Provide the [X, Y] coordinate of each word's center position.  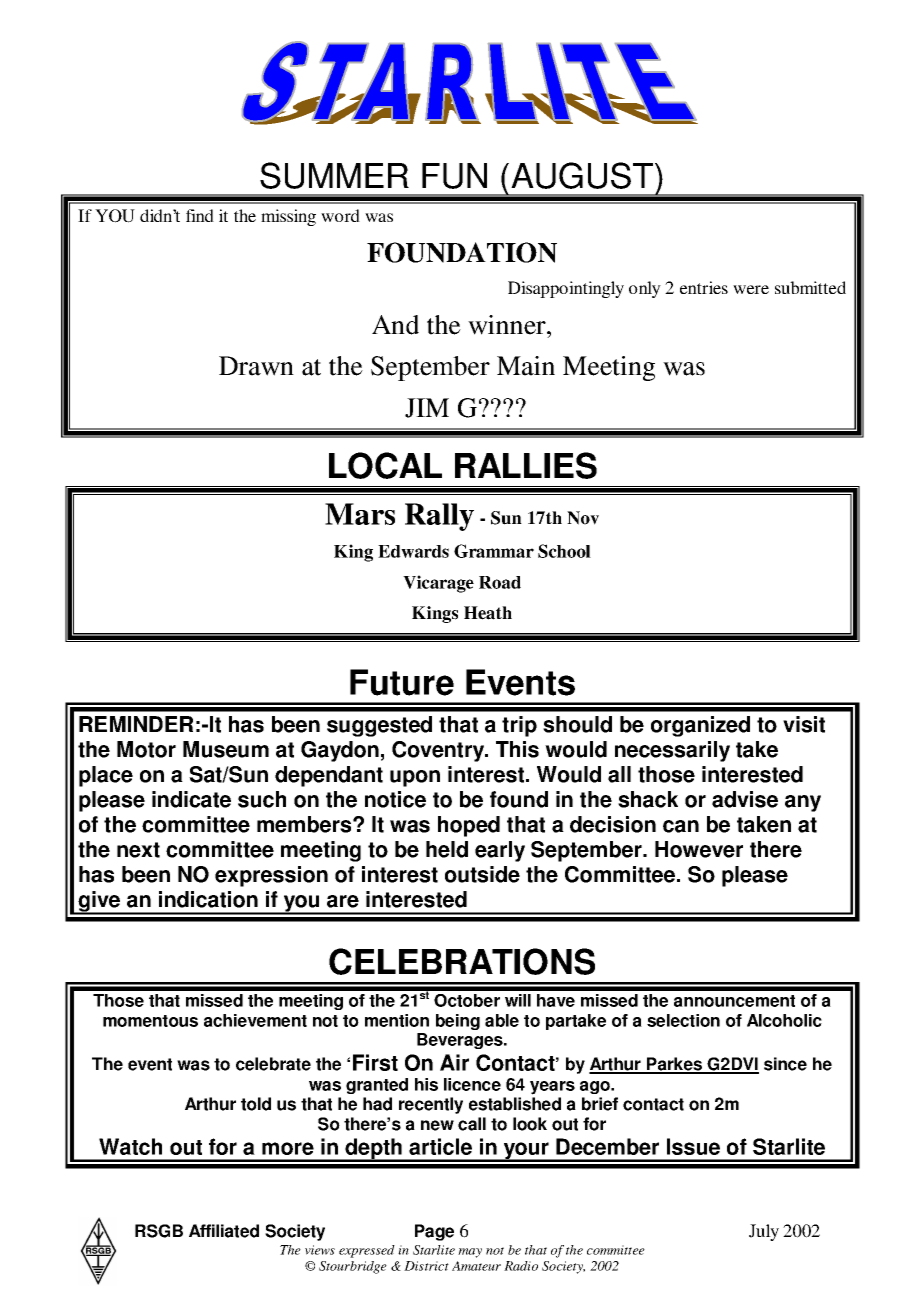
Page [434, 1232]
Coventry [439, 751]
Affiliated [224, 1231]
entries [704, 287]
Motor [146, 749]
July [764, 1232]
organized [700, 726]
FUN [454, 176]
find [200, 215]
